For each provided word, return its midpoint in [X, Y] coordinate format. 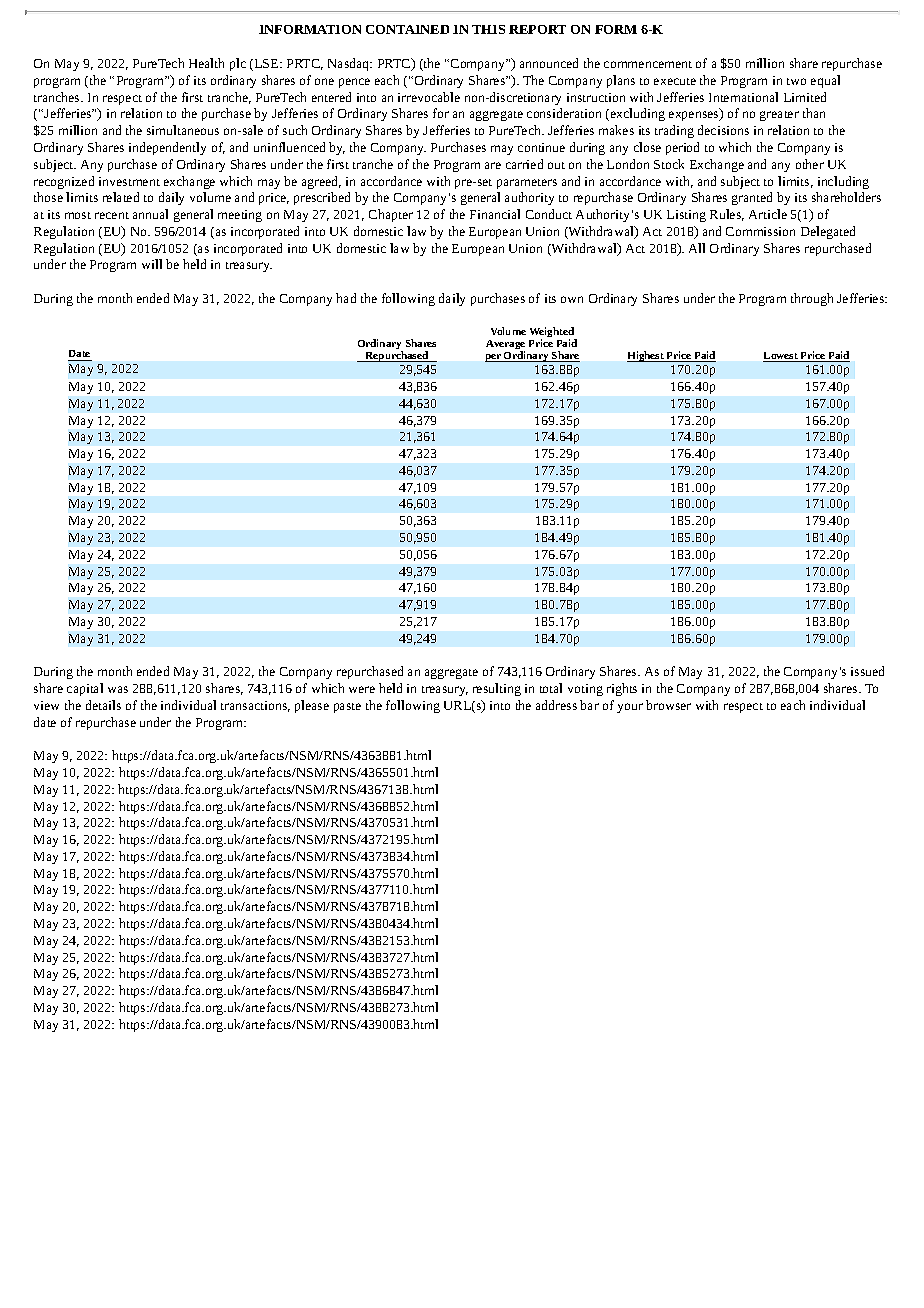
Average [505, 346]
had [346, 298]
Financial [495, 214]
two [796, 81]
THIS [488, 29]
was [118, 689]
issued [867, 671]
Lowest [781, 357]
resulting [497, 689]
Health [206, 63]
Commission [760, 231]
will [152, 264]
